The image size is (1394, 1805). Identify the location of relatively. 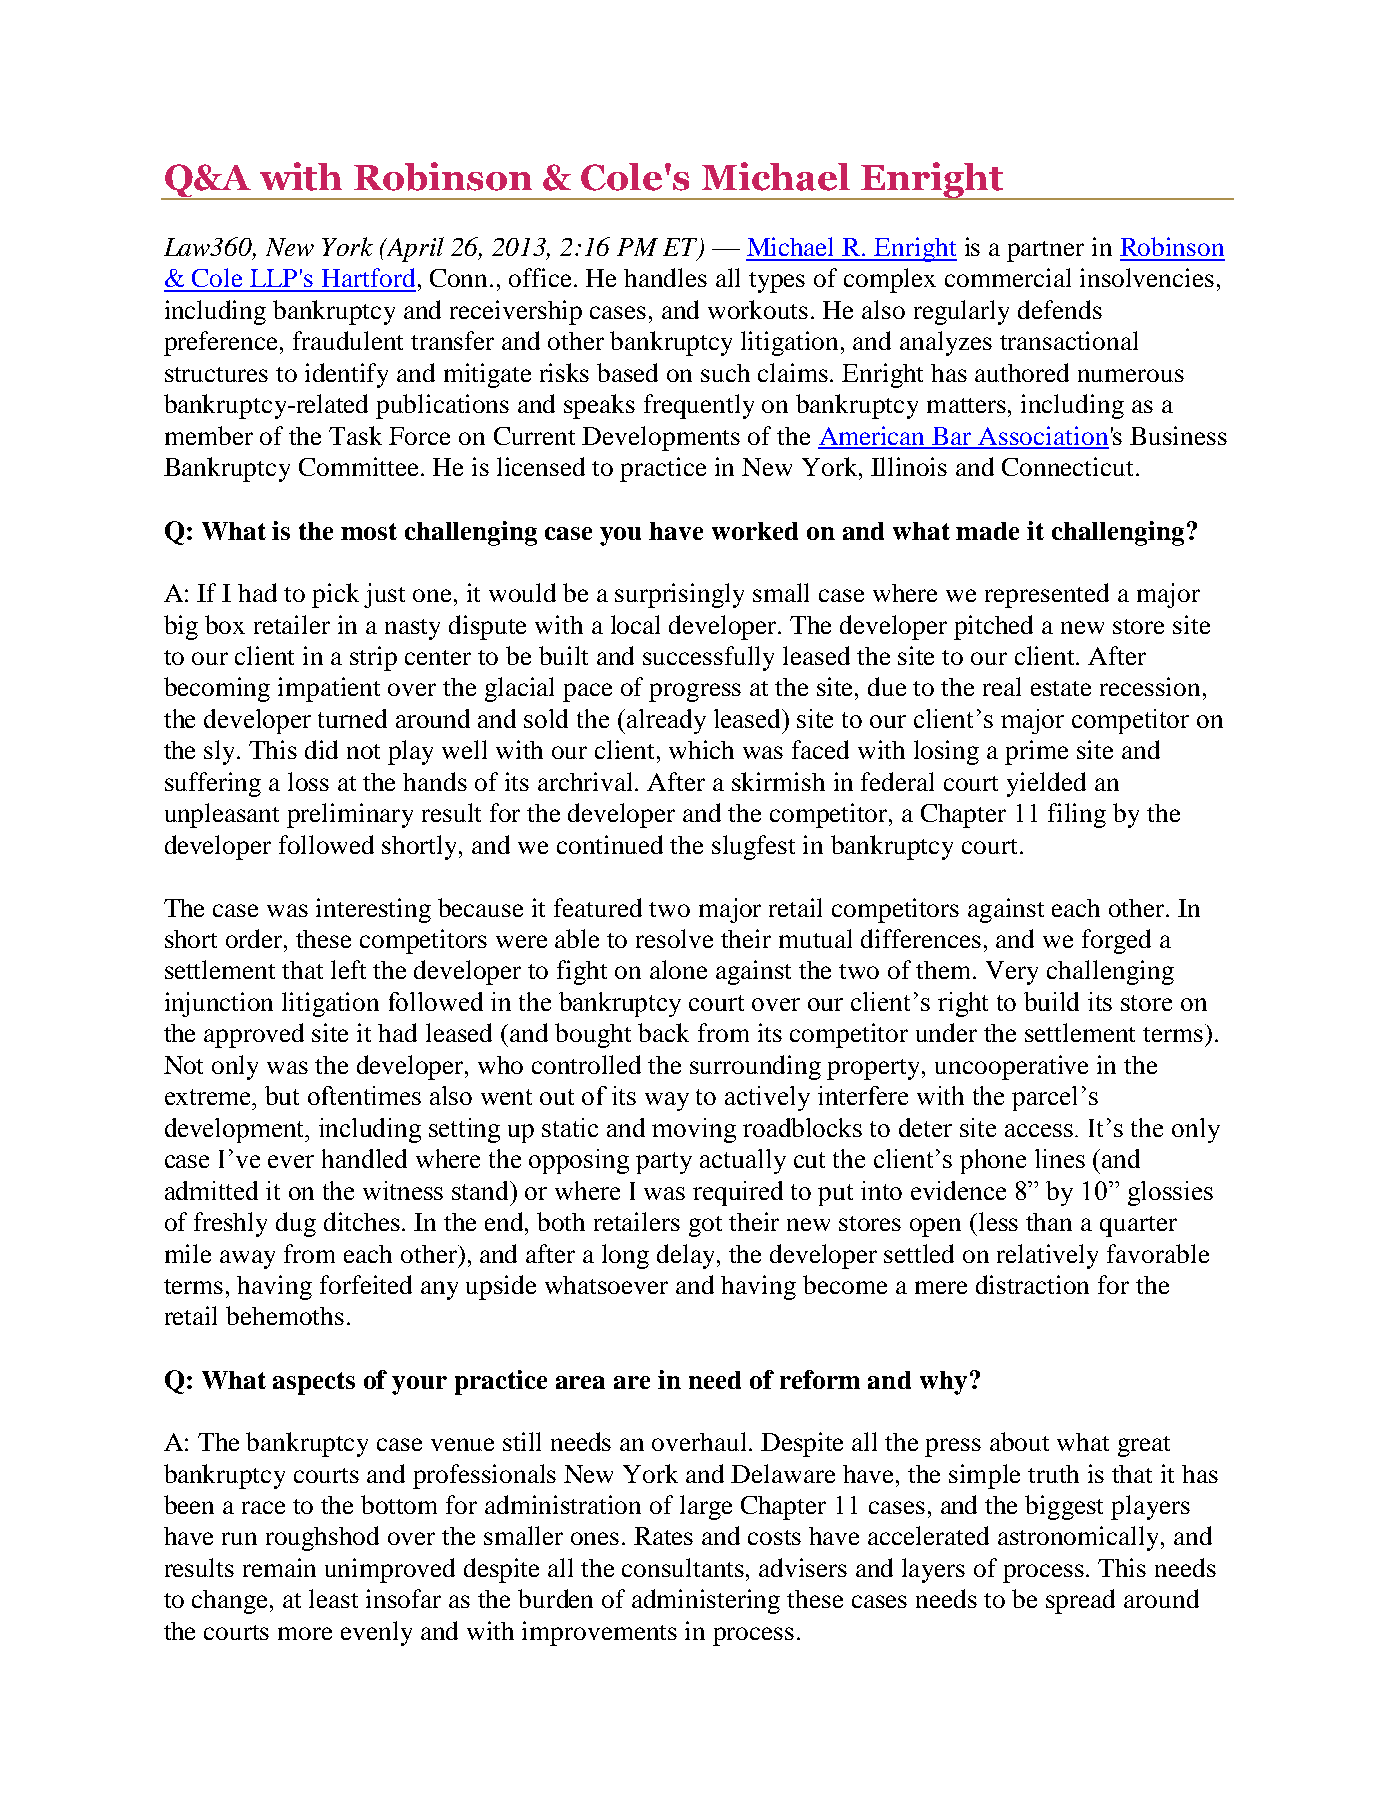
(1047, 1256).
